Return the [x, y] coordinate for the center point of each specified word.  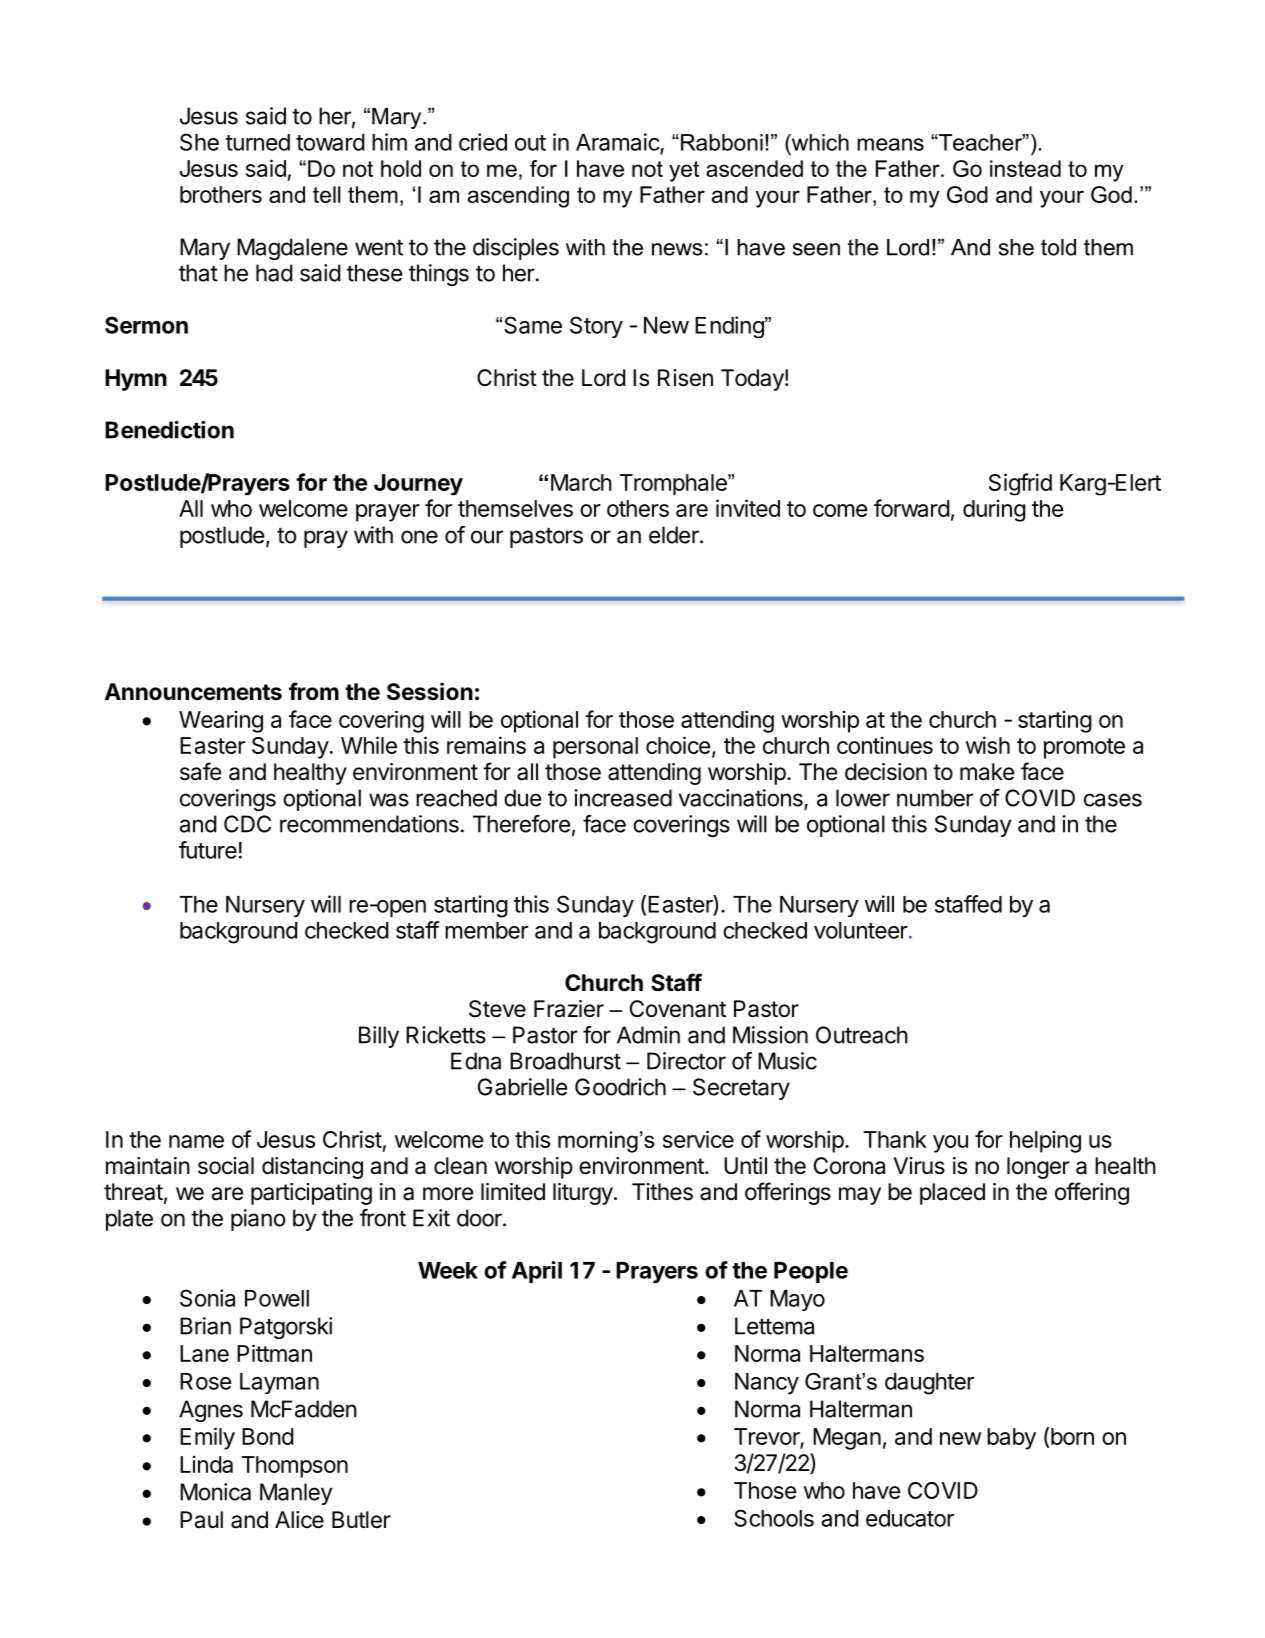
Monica [215, 1492]
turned [257, 142]
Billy [379, 1037]
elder [675, 535]
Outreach [862, 1035]
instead [1025, 168]
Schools [774, 1518]
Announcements [193, 692]
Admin [648, 1035]
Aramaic [618, 143]
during [994, 510]
